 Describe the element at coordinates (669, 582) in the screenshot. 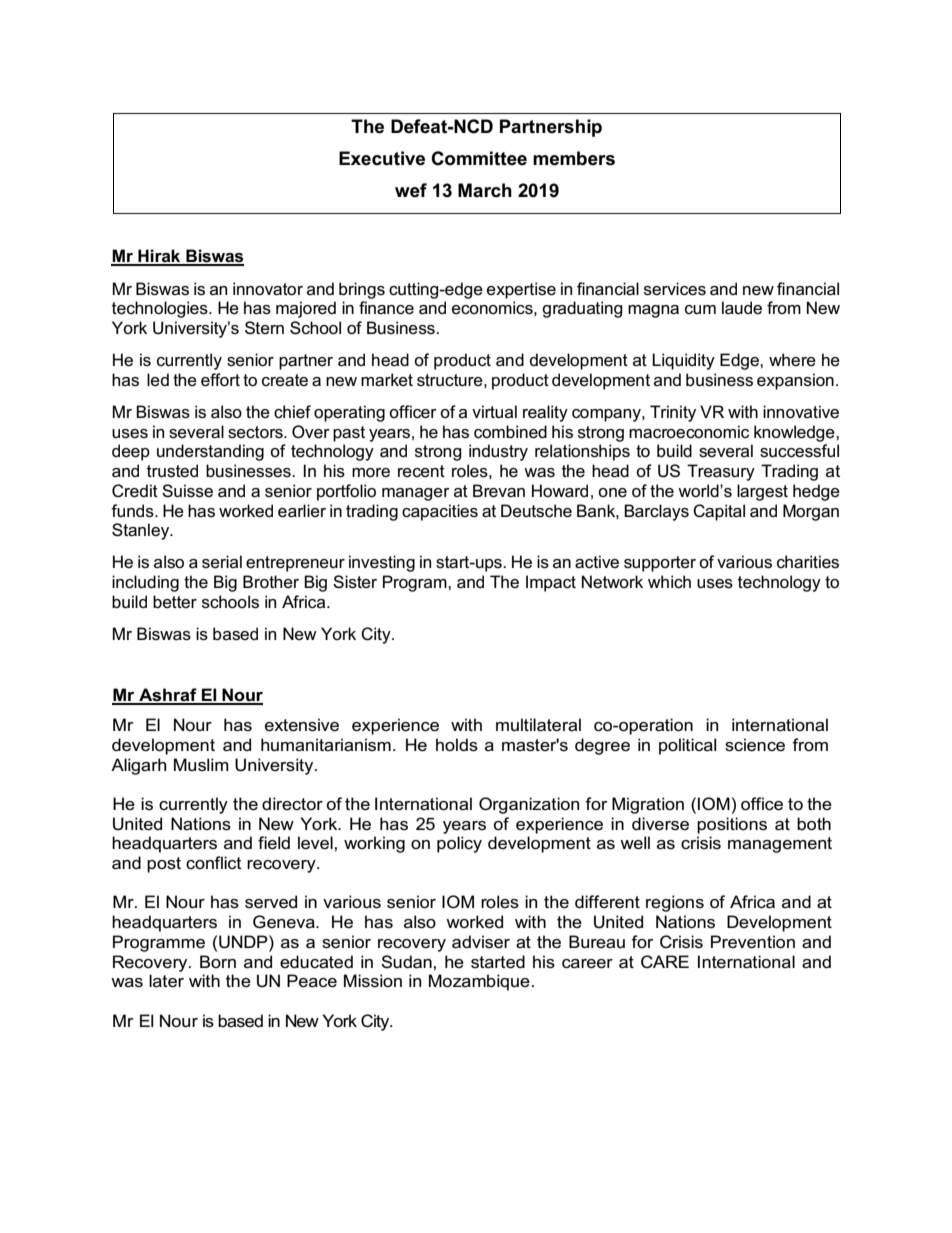

I see `which` at that location.
